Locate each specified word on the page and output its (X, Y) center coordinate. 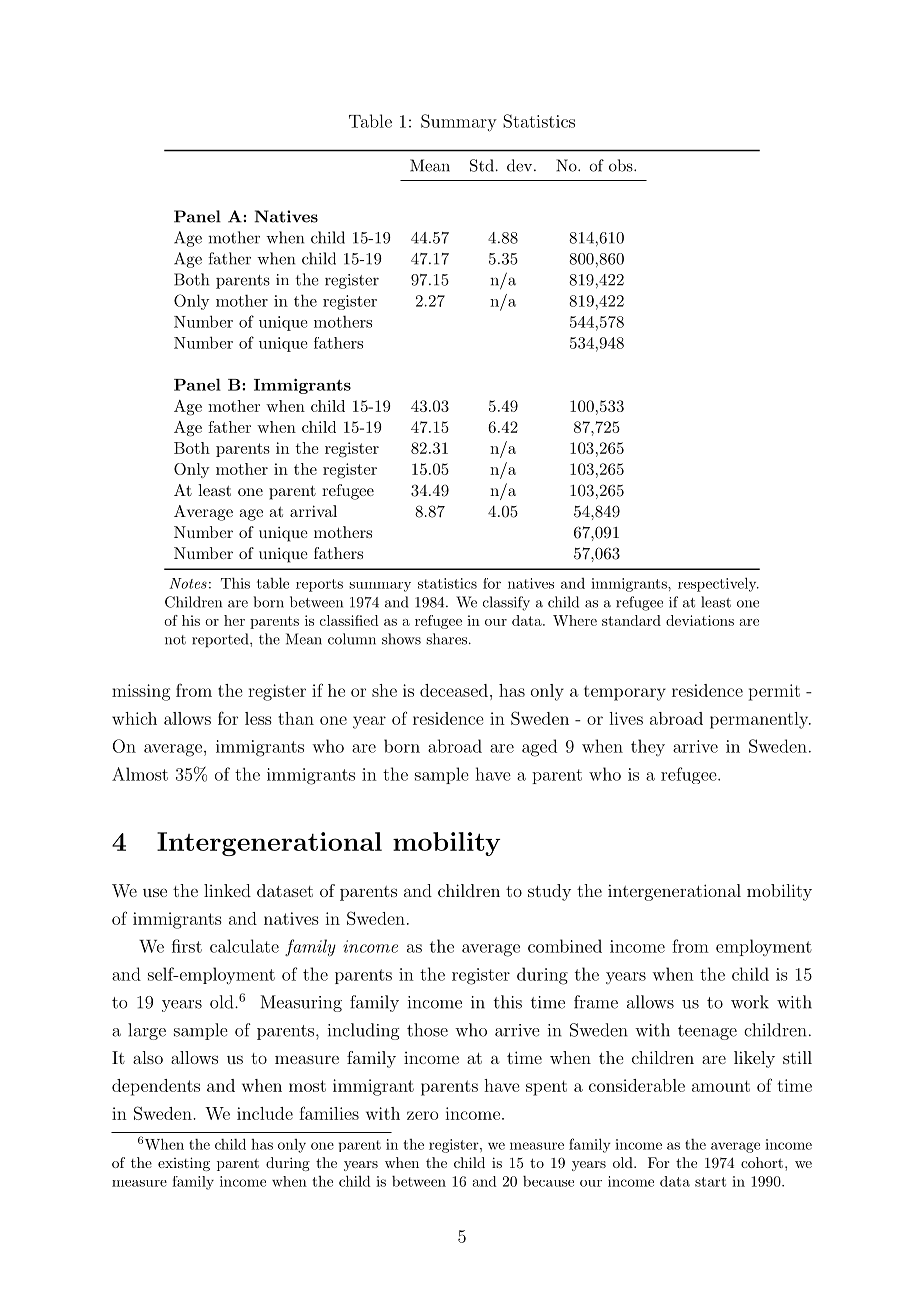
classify (506, 603)
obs (622, 165)
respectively (718, 584)
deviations (700, 620)
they (648, 747)
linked (227, 890)
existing (184, 1164)
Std (482, 165)
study (549, 892)
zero (423, 1115)
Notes (188, 583)
